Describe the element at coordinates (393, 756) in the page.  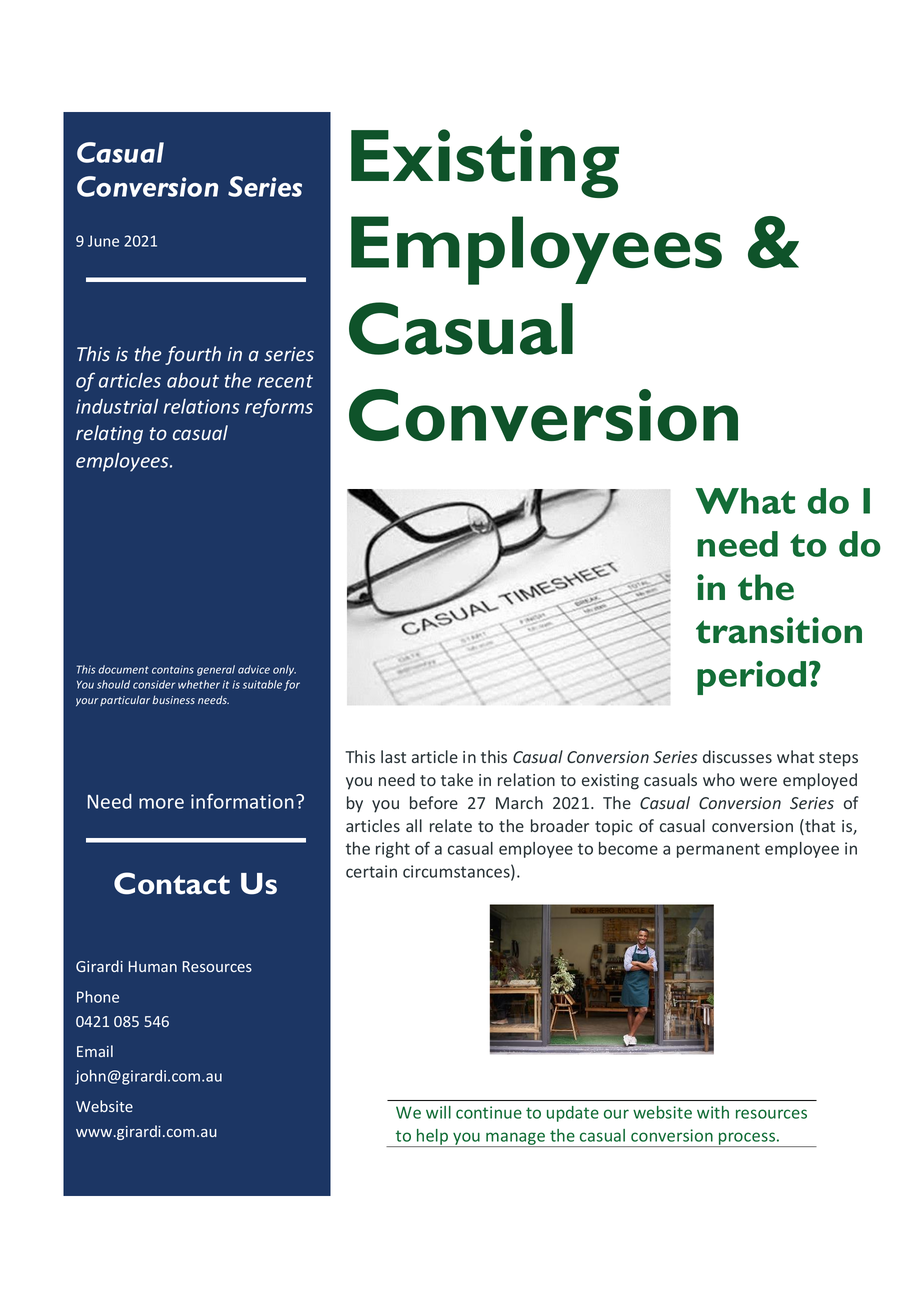
I see `last` at that location.
